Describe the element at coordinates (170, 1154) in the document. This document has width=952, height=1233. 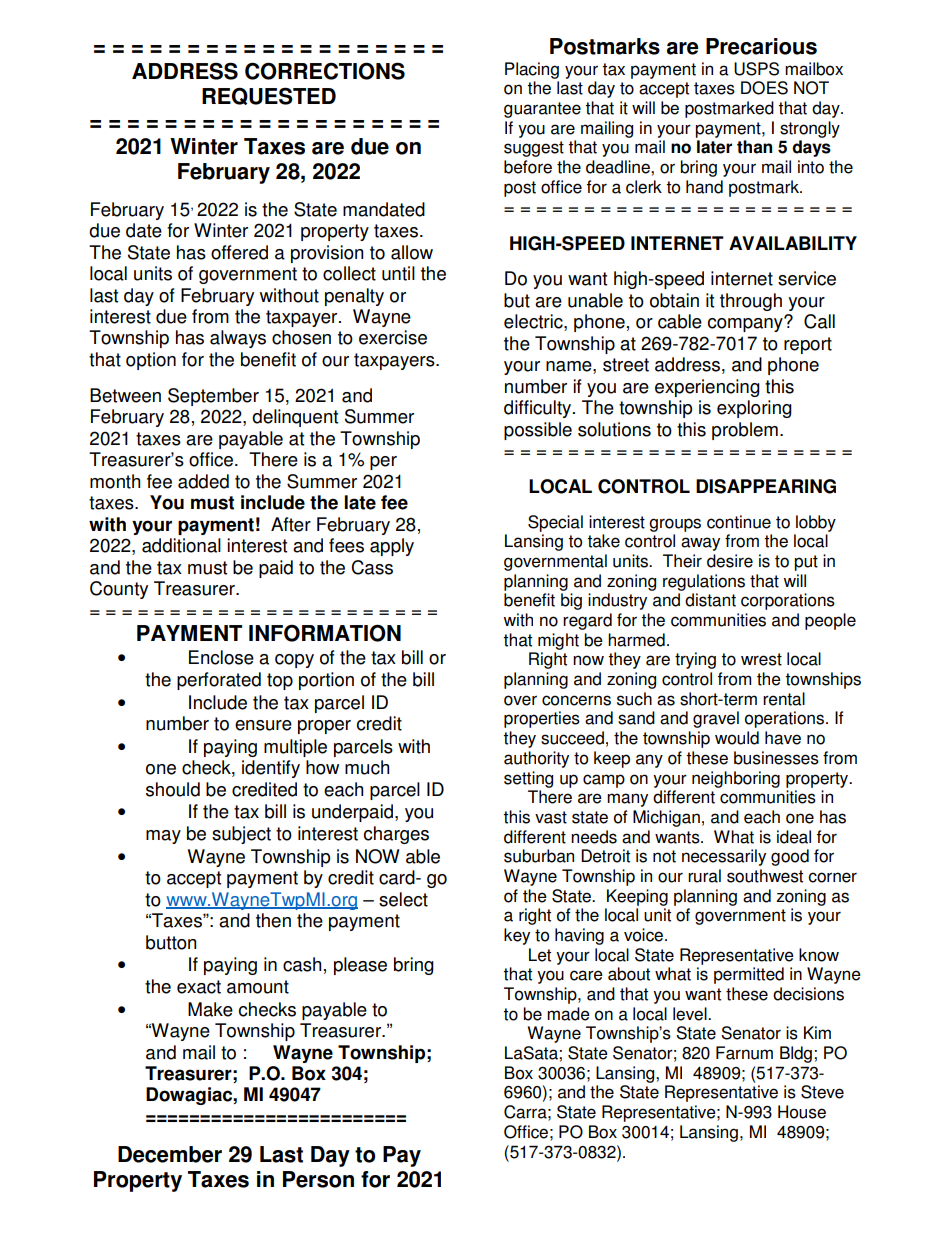
I see `December` at that location.
